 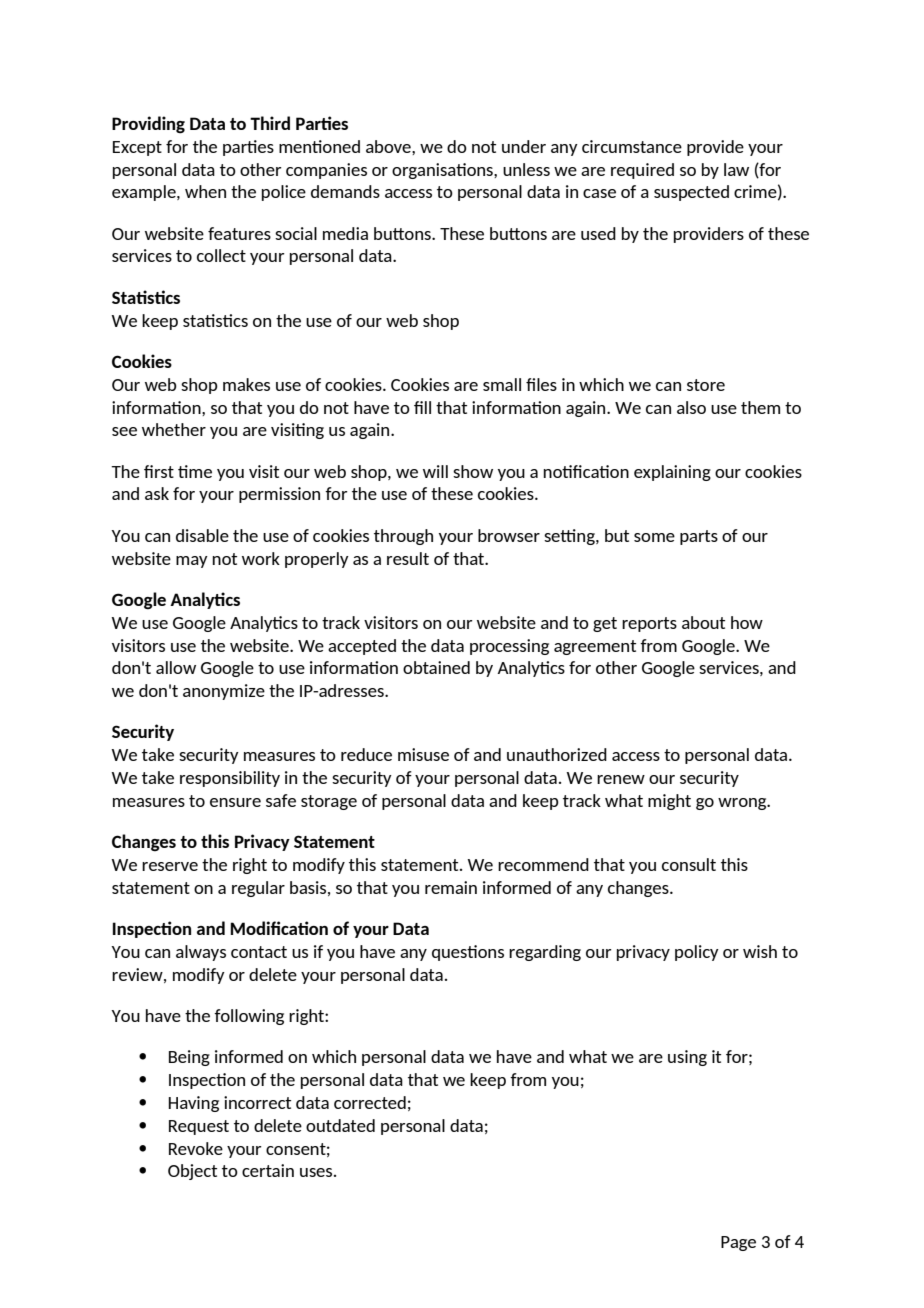 I want to click on uses, so click(x=317, y=1172).
